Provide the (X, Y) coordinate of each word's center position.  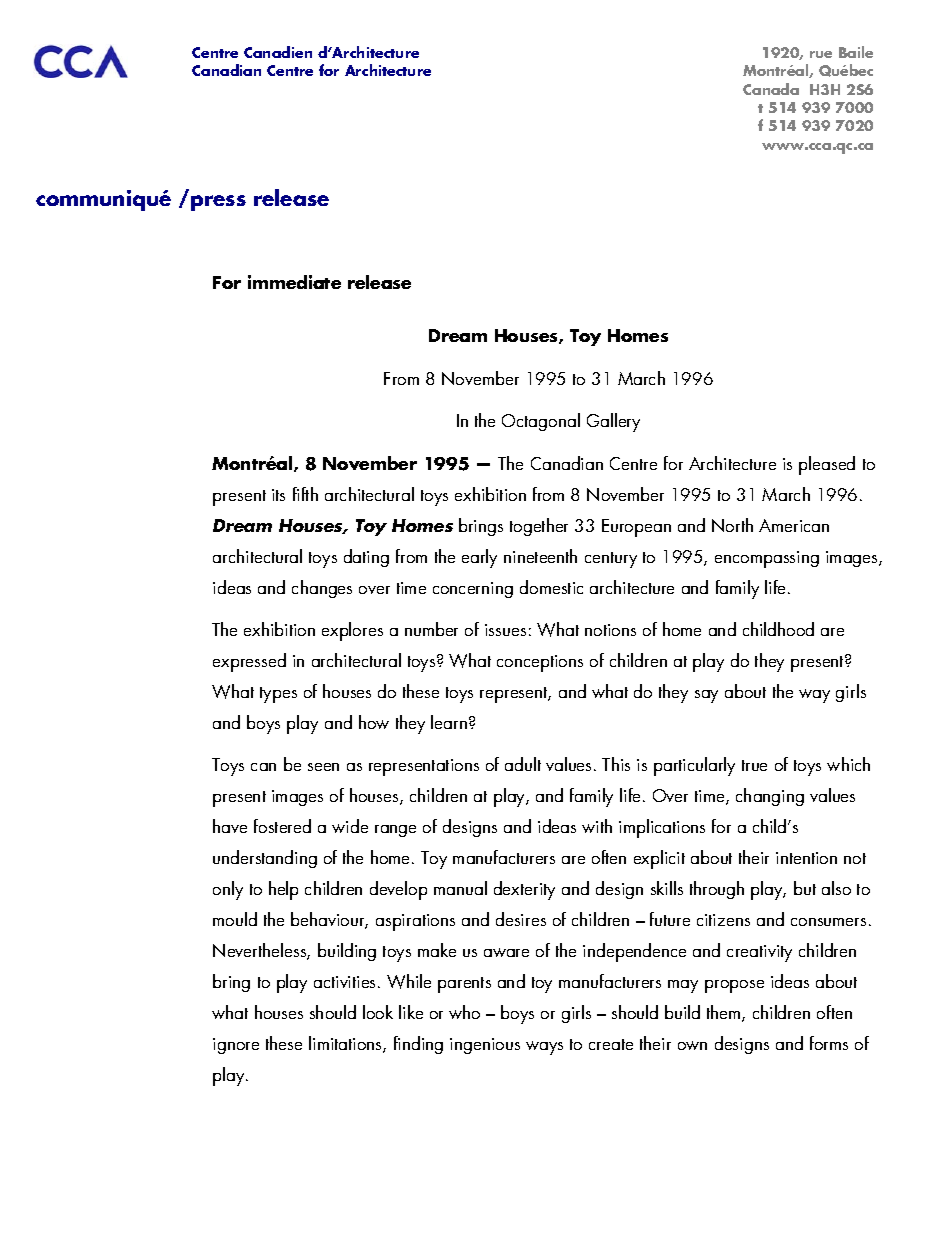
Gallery (613, 422)
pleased (827, 465)
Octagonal (541, 422)
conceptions (540, 663)
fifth (305, 494)
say (706, 696)
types (278, 695)
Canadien (278, 52)
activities (346, 982)
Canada (771, 89)
